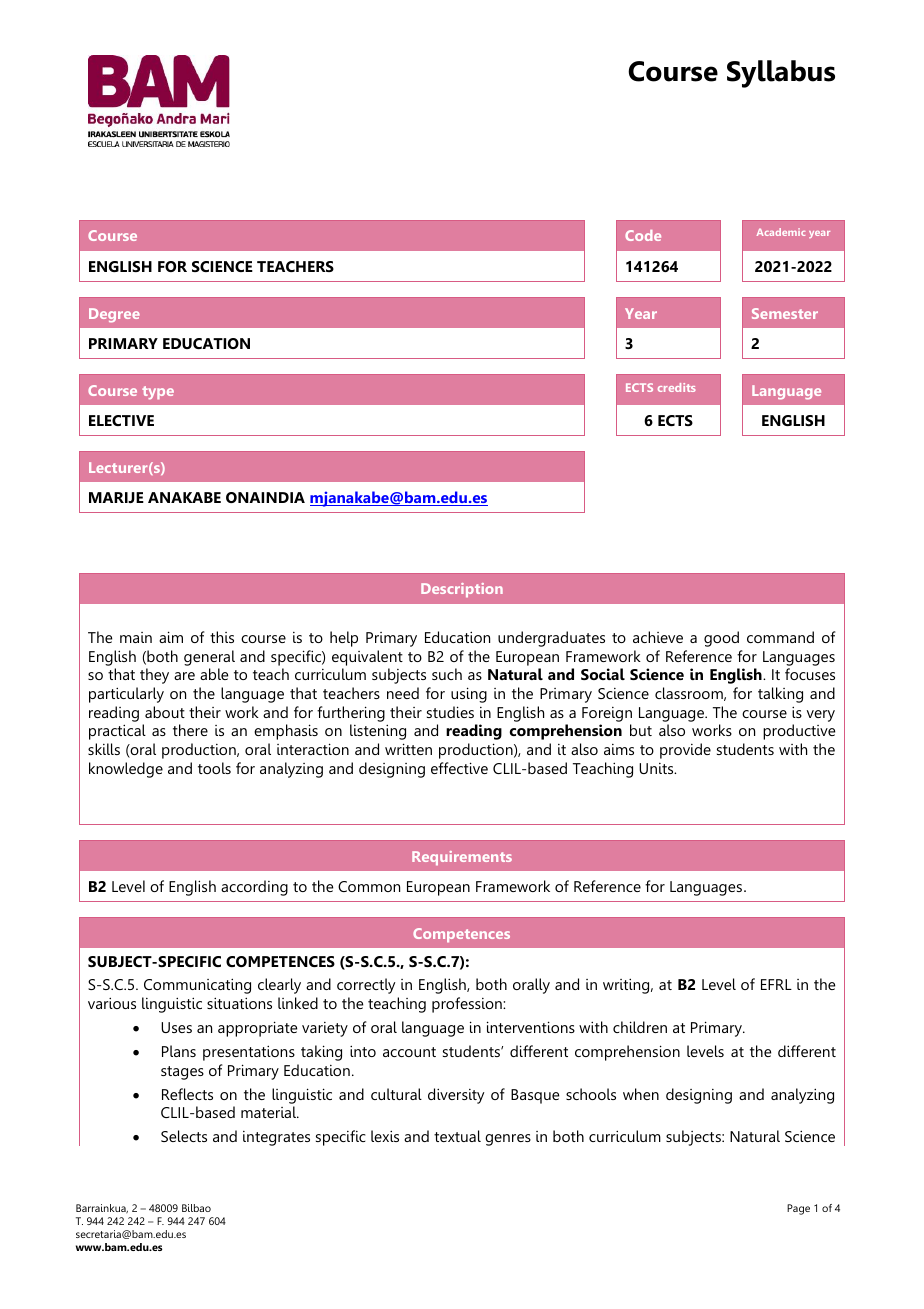 This screenshot has width=924, height=1309. I want to click on Syllabus, so click(781, 74).
